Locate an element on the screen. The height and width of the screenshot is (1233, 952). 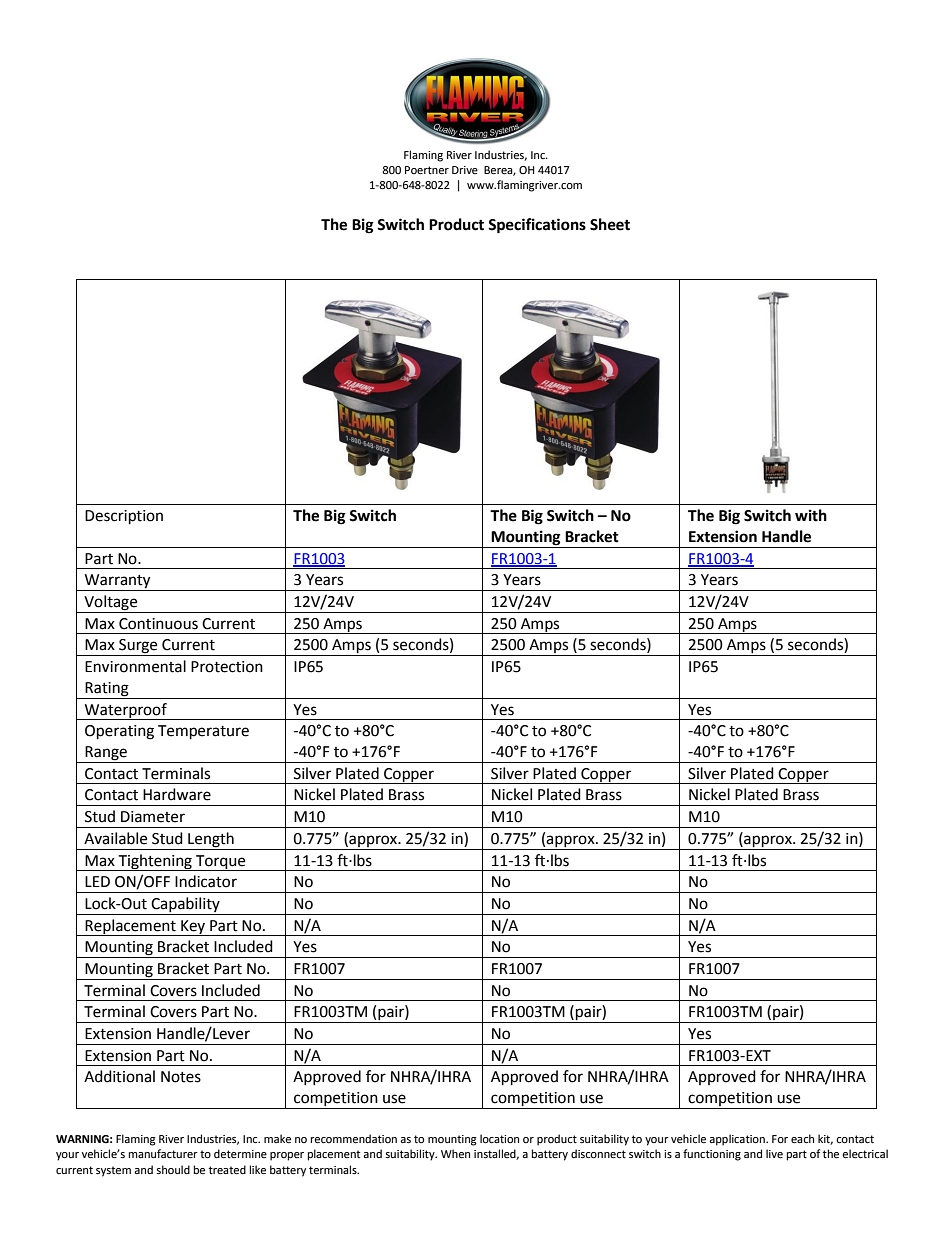
Specifications is located at coordinates (537, 226).
